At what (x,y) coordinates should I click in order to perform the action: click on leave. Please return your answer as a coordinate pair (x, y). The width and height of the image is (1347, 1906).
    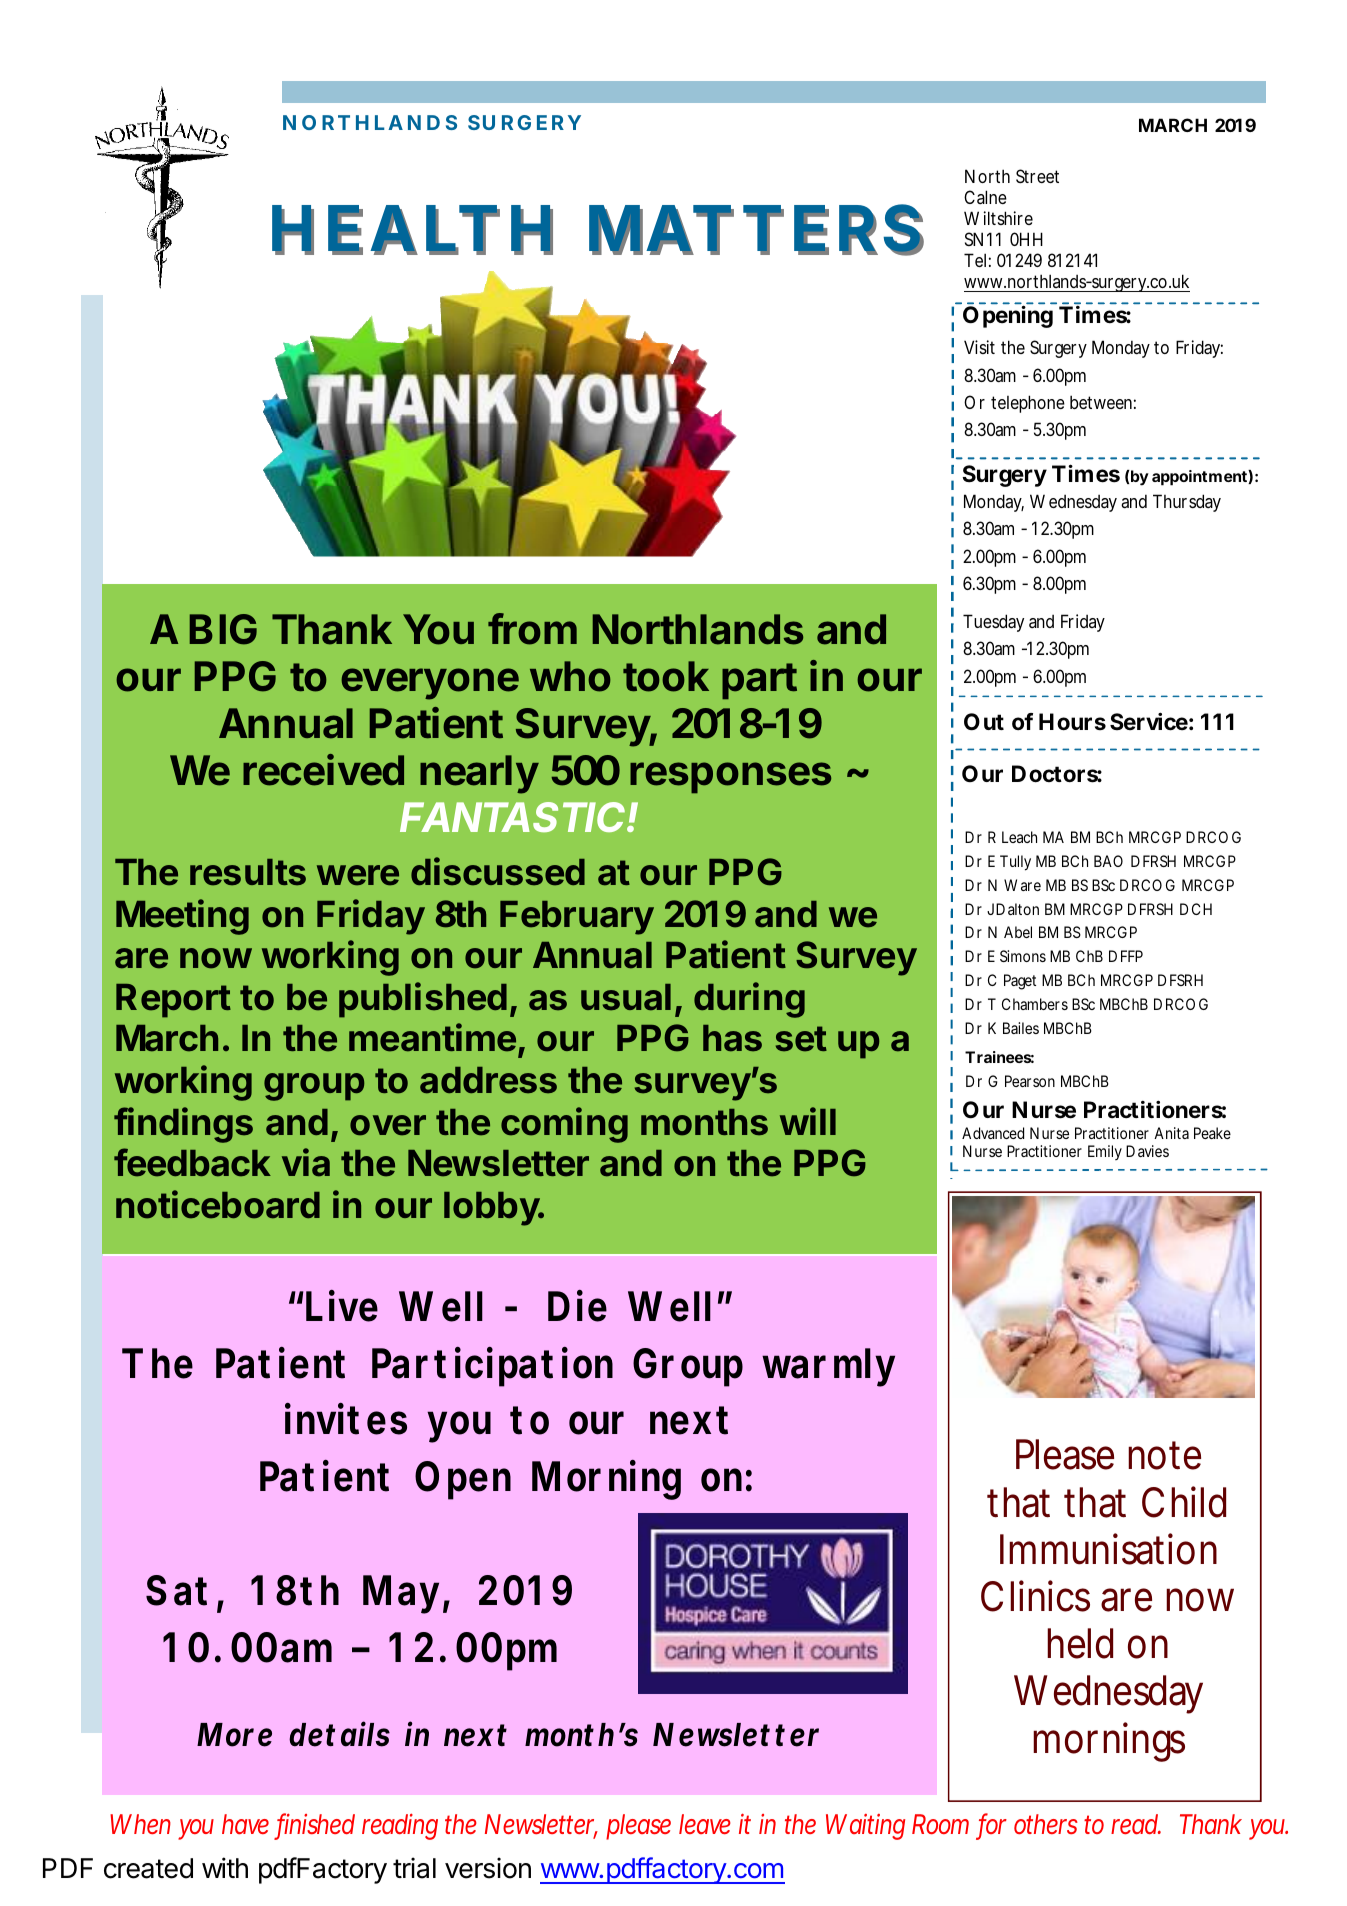
    Looking at the image, I should click on (705, 1824).
